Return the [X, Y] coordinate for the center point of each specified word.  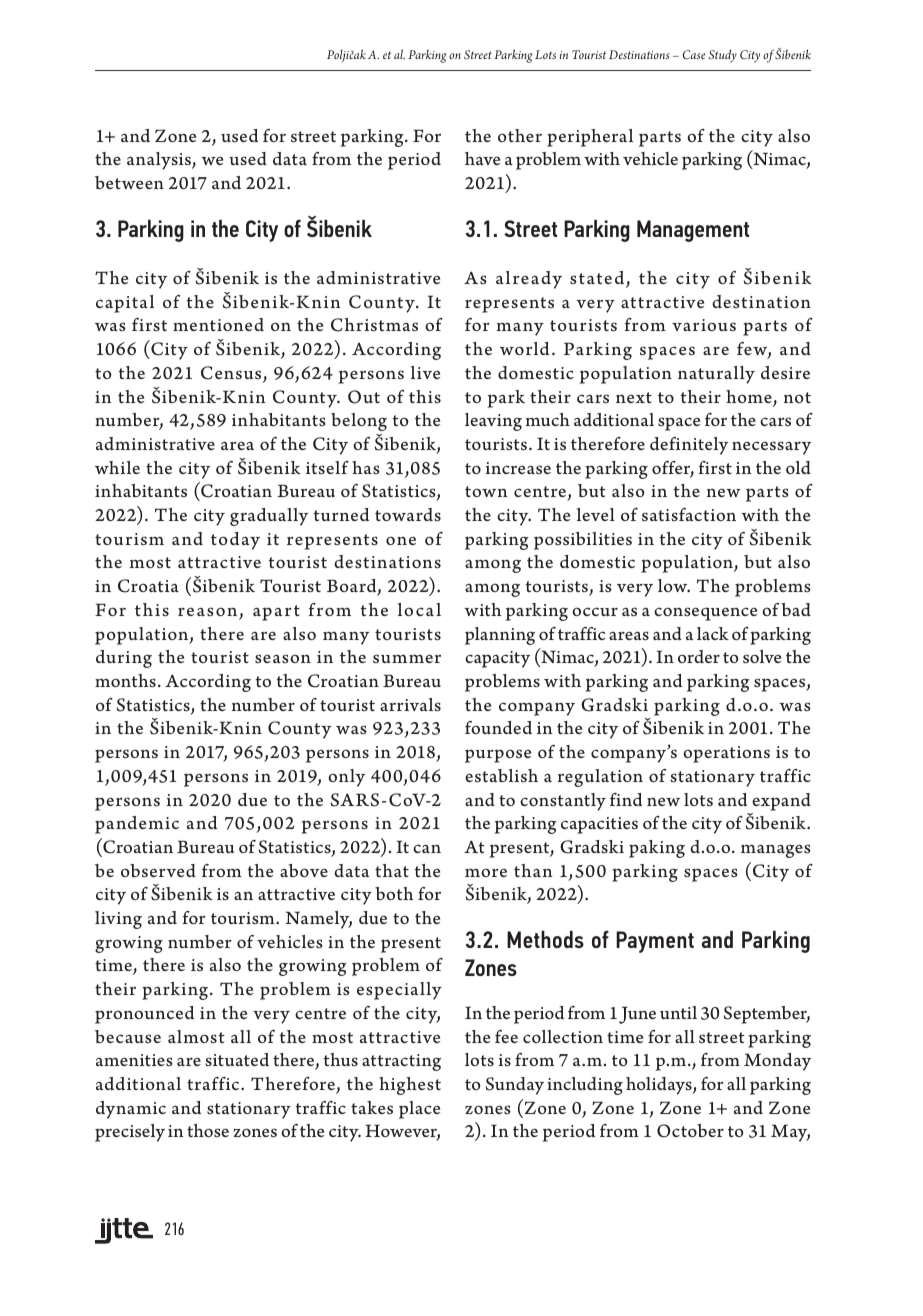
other [520, 135]
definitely [689, 446]
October [690, 1131]
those [208, 1130]
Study [723, 56]
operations [726, 754]
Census [232, 374]
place [419, 1110]
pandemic [137, 825]
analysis [160, 161]
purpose [498, 756]
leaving [493, 422]
